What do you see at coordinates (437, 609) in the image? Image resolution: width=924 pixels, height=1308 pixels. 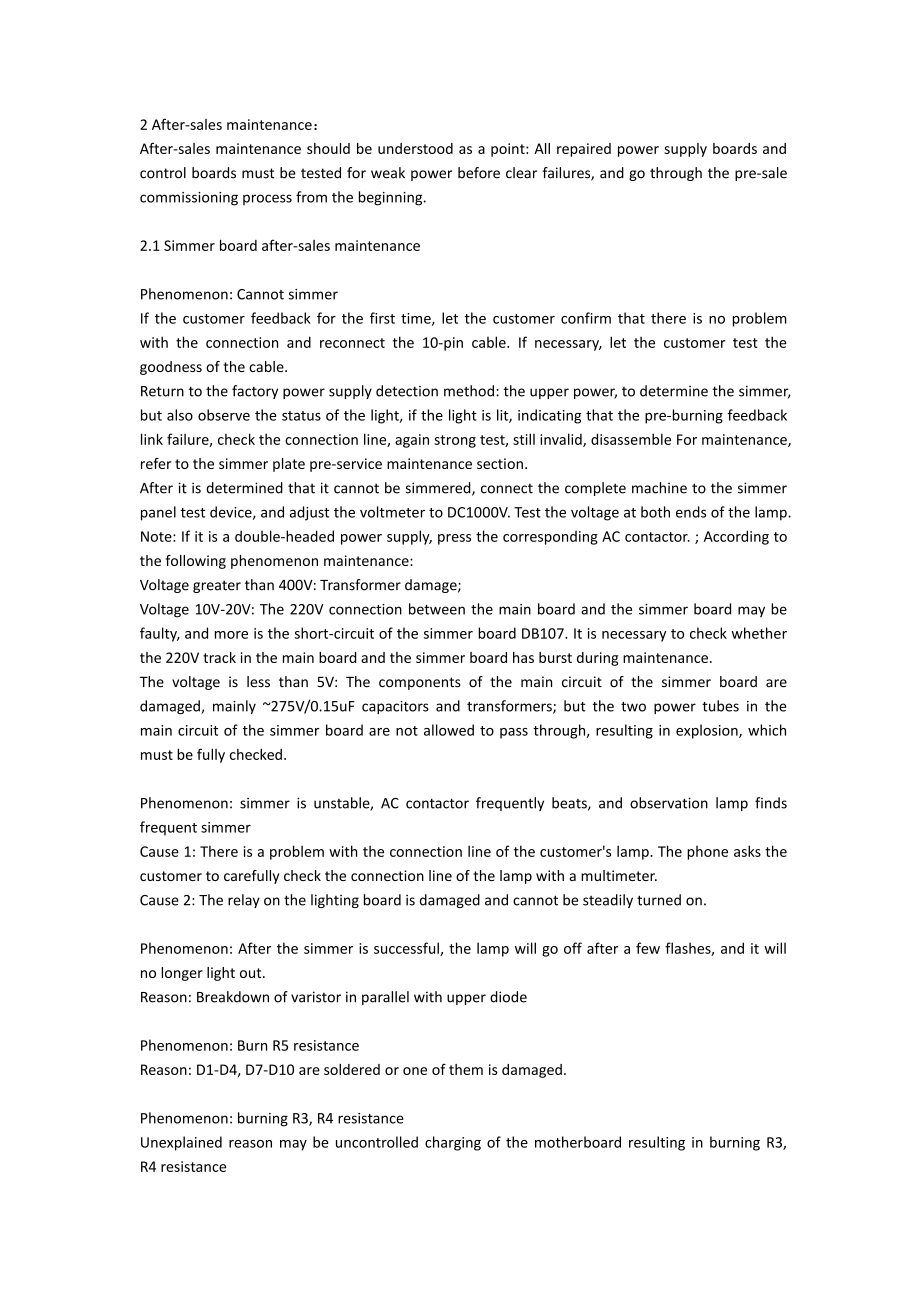 I see `between` at bounding box center [437, 609].
